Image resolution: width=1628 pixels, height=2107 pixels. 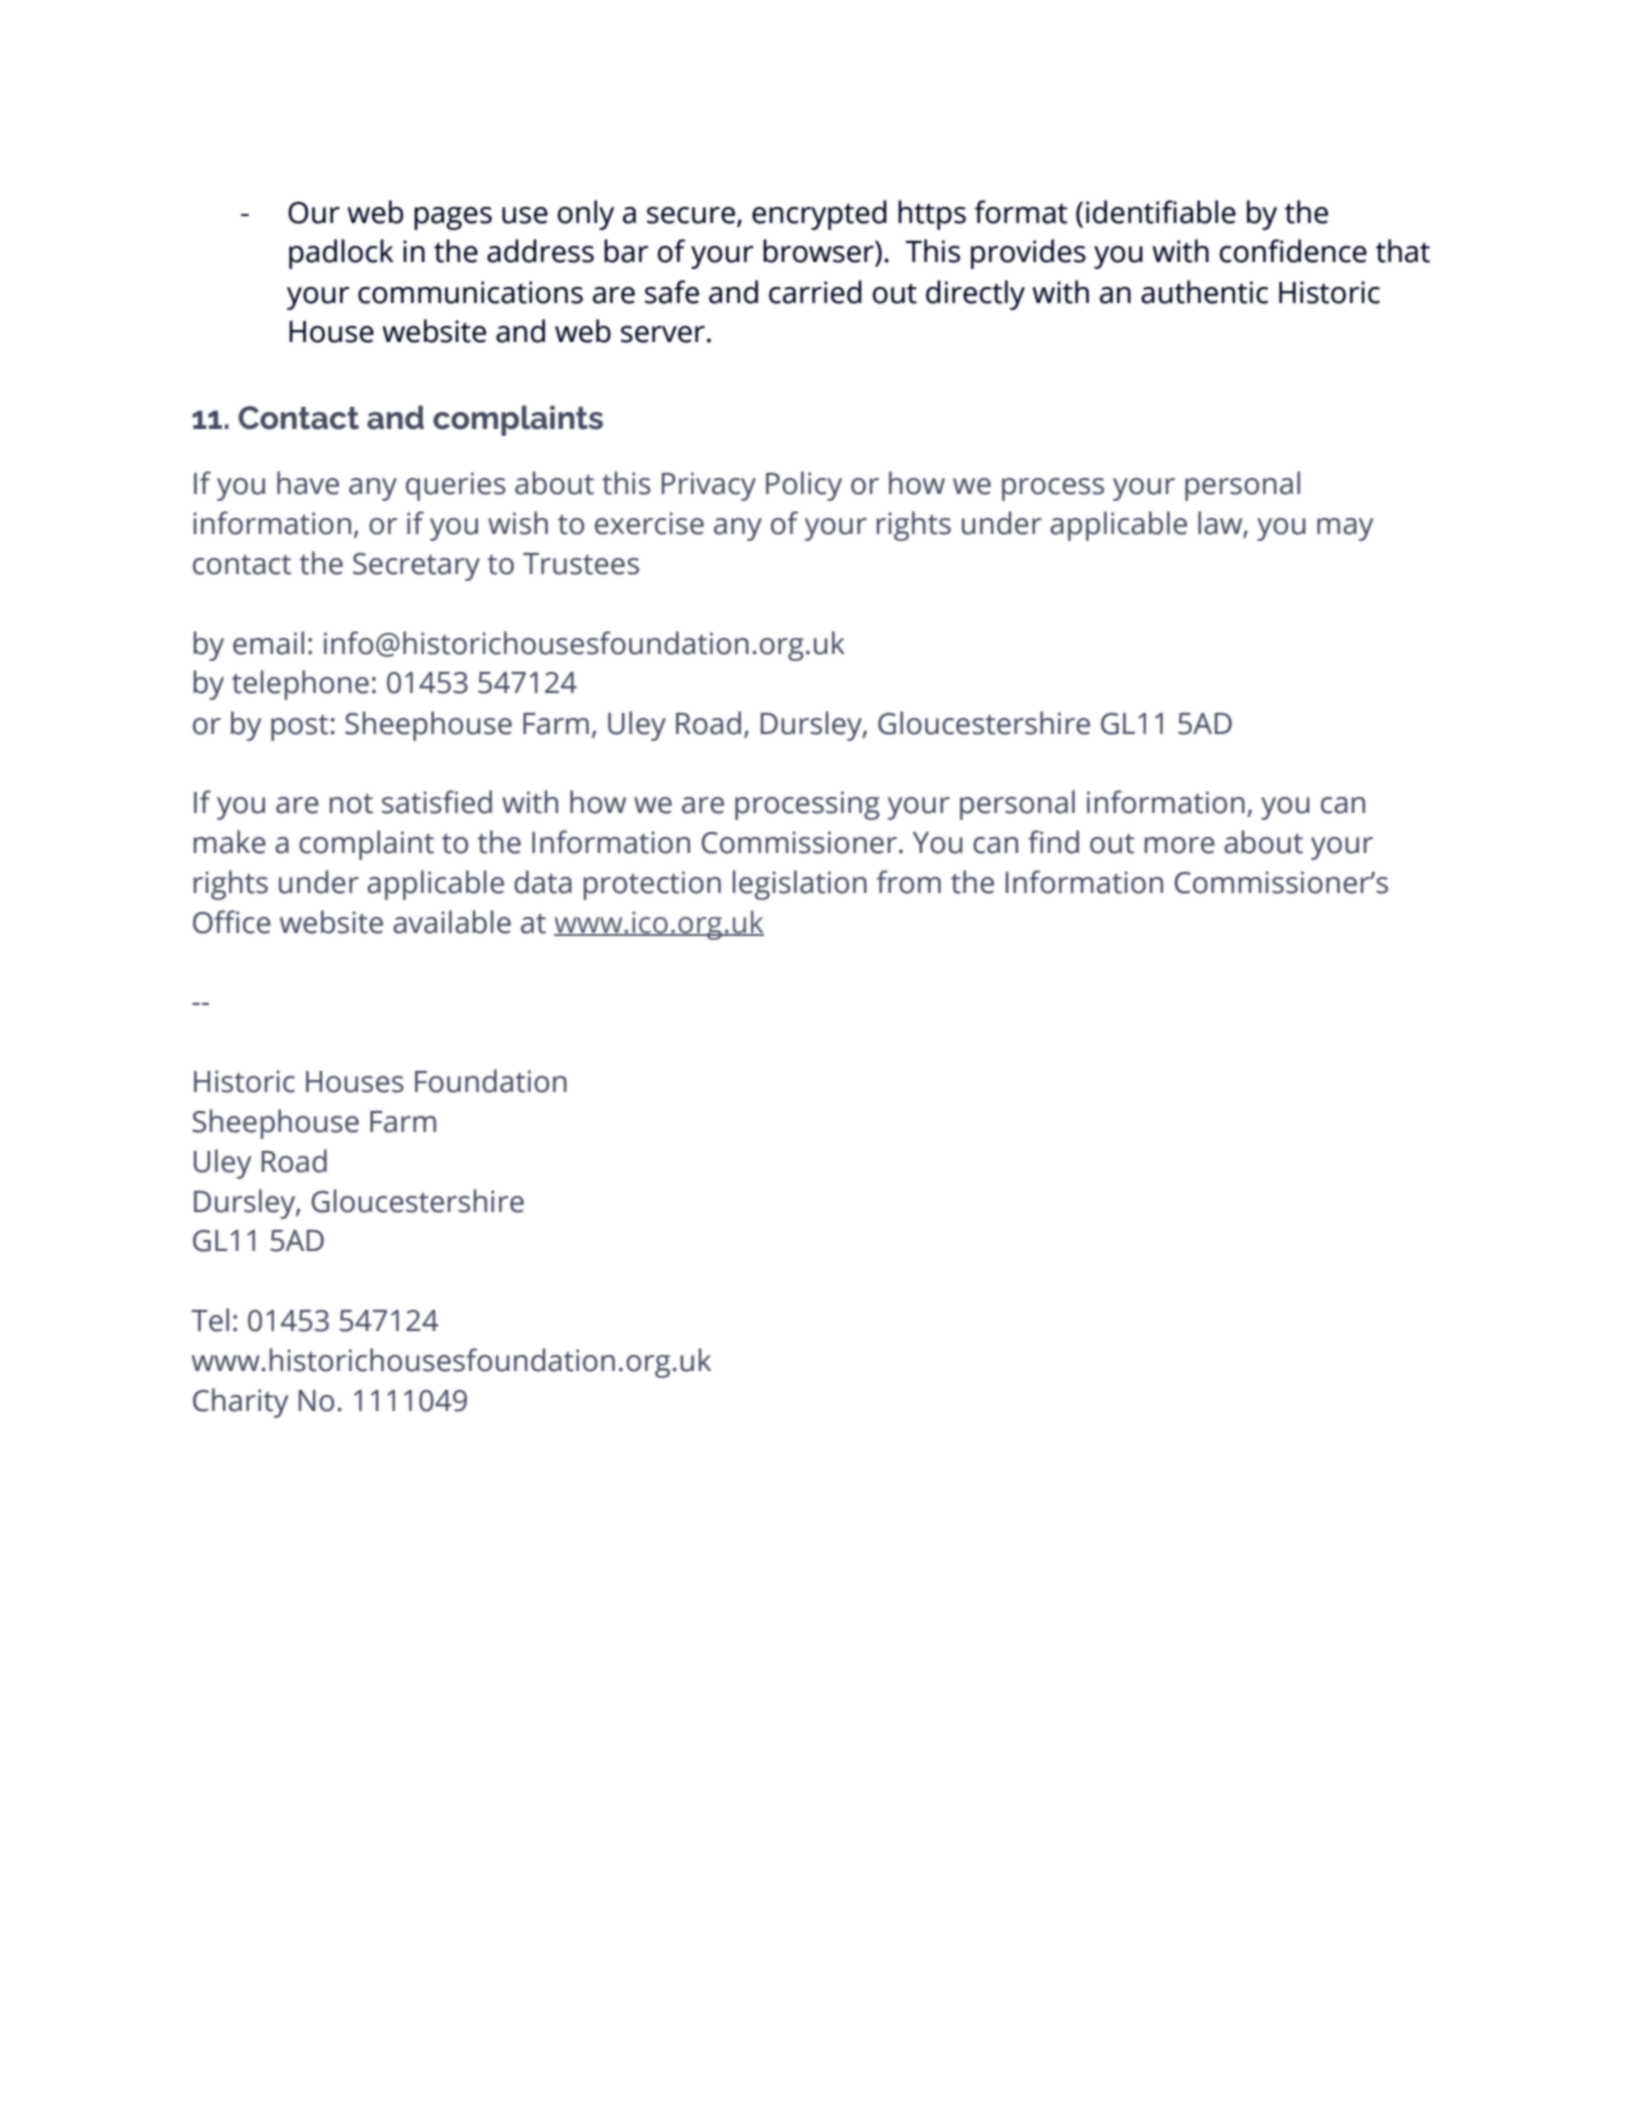 What do you see at coordinates (909, 882) in the screenshot?
I see `from` at bounding box center [909, 882].
